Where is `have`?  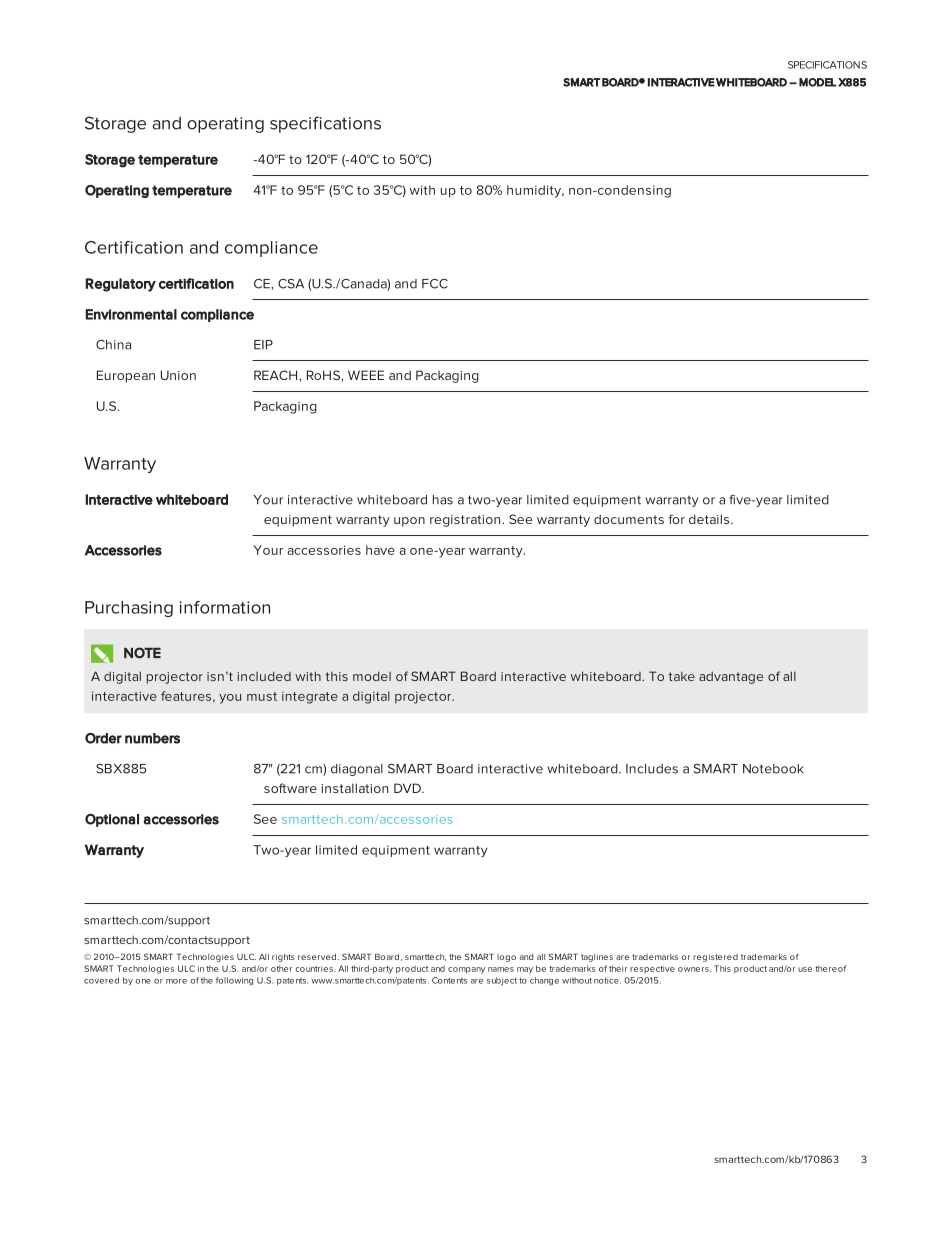 have is located at coordinates (380, 550).
